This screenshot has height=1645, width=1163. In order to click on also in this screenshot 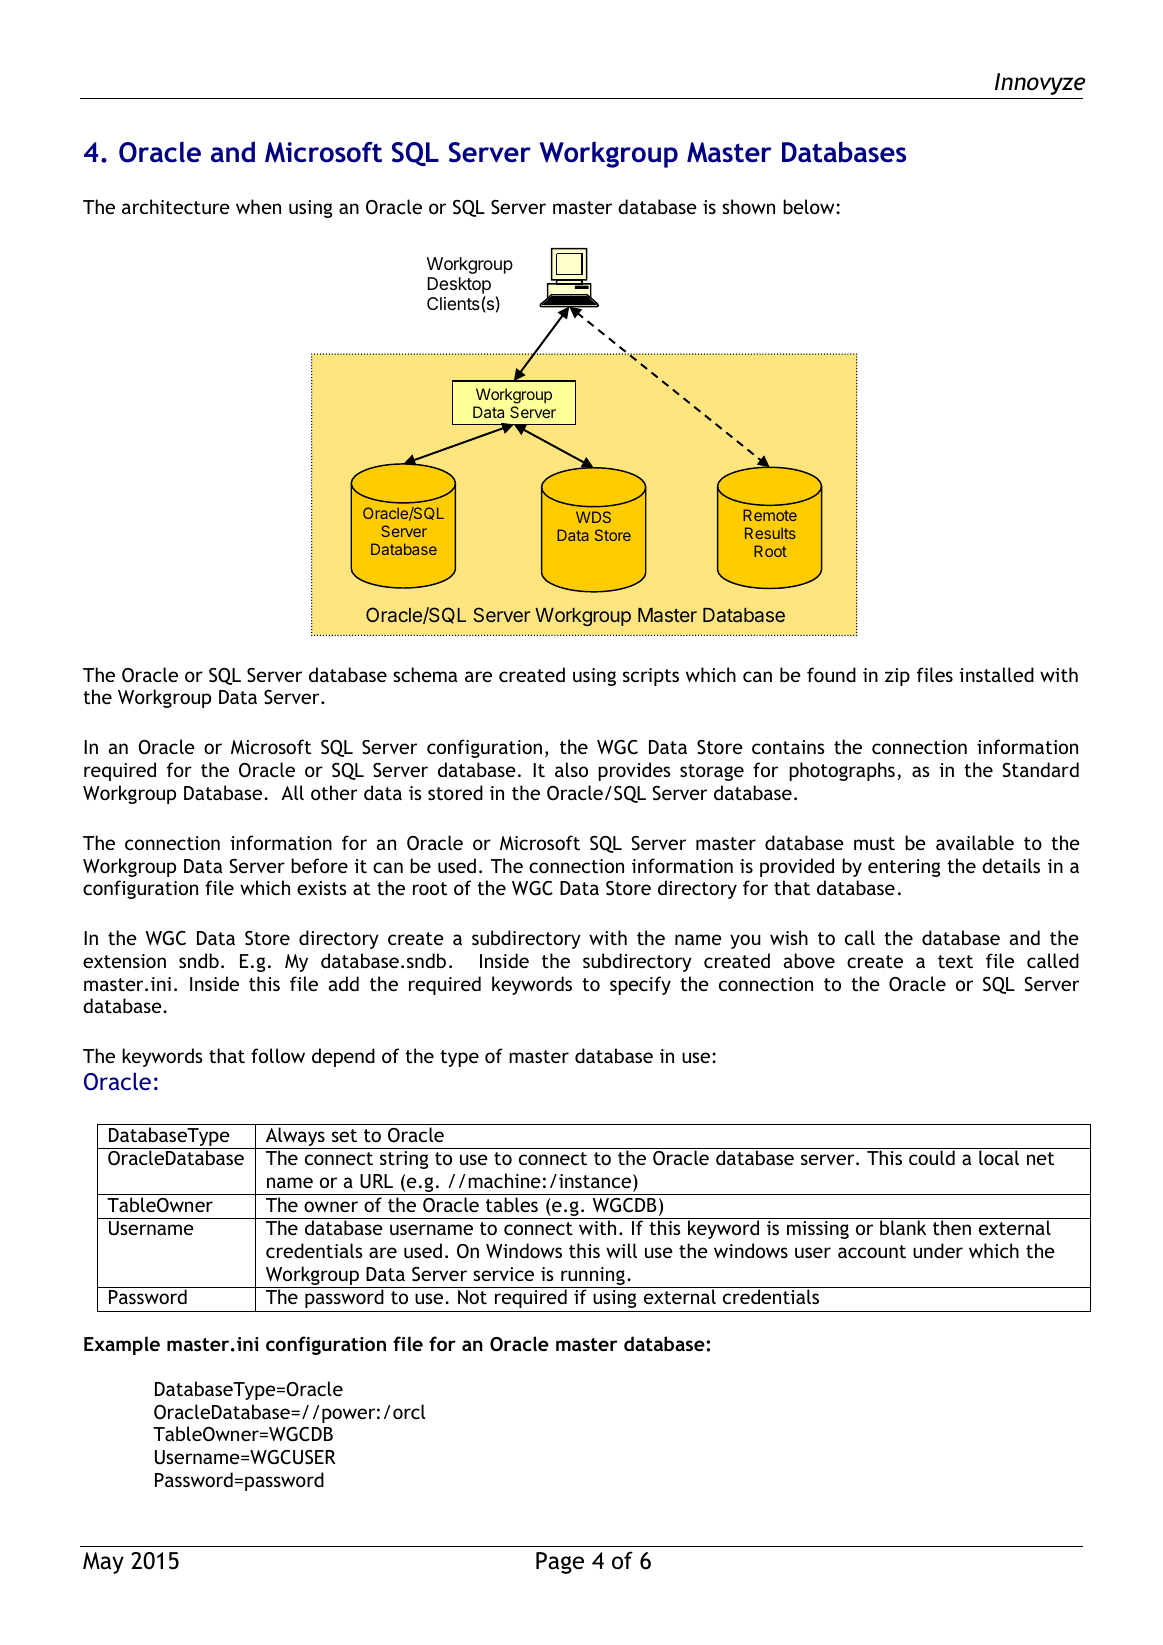, I will do `click(571, 769)`.
